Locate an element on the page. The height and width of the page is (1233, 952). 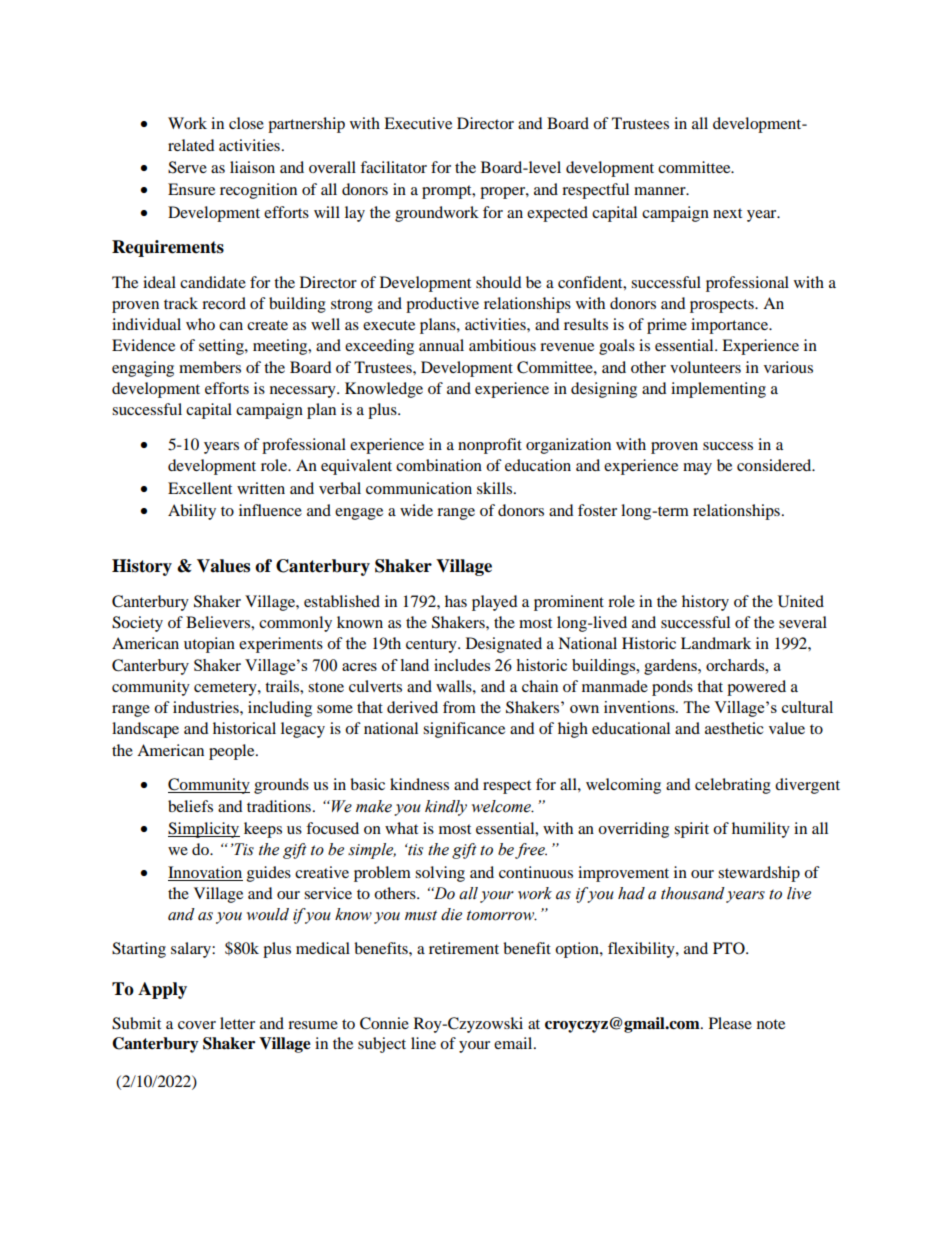
has is located at coordinates (456, 601).
